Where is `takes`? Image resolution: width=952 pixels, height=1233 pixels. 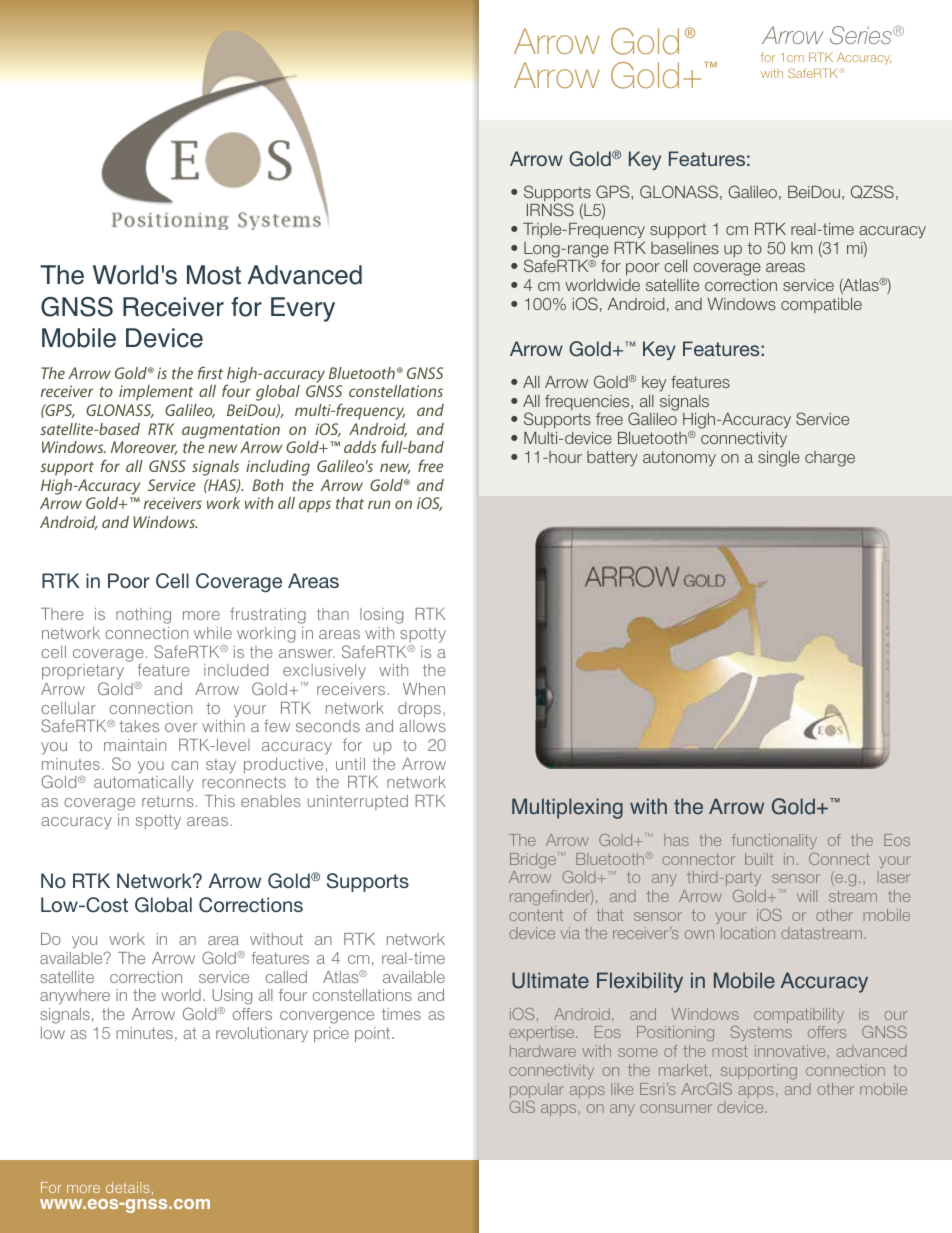 takes is located at coordinates (139, 726).
